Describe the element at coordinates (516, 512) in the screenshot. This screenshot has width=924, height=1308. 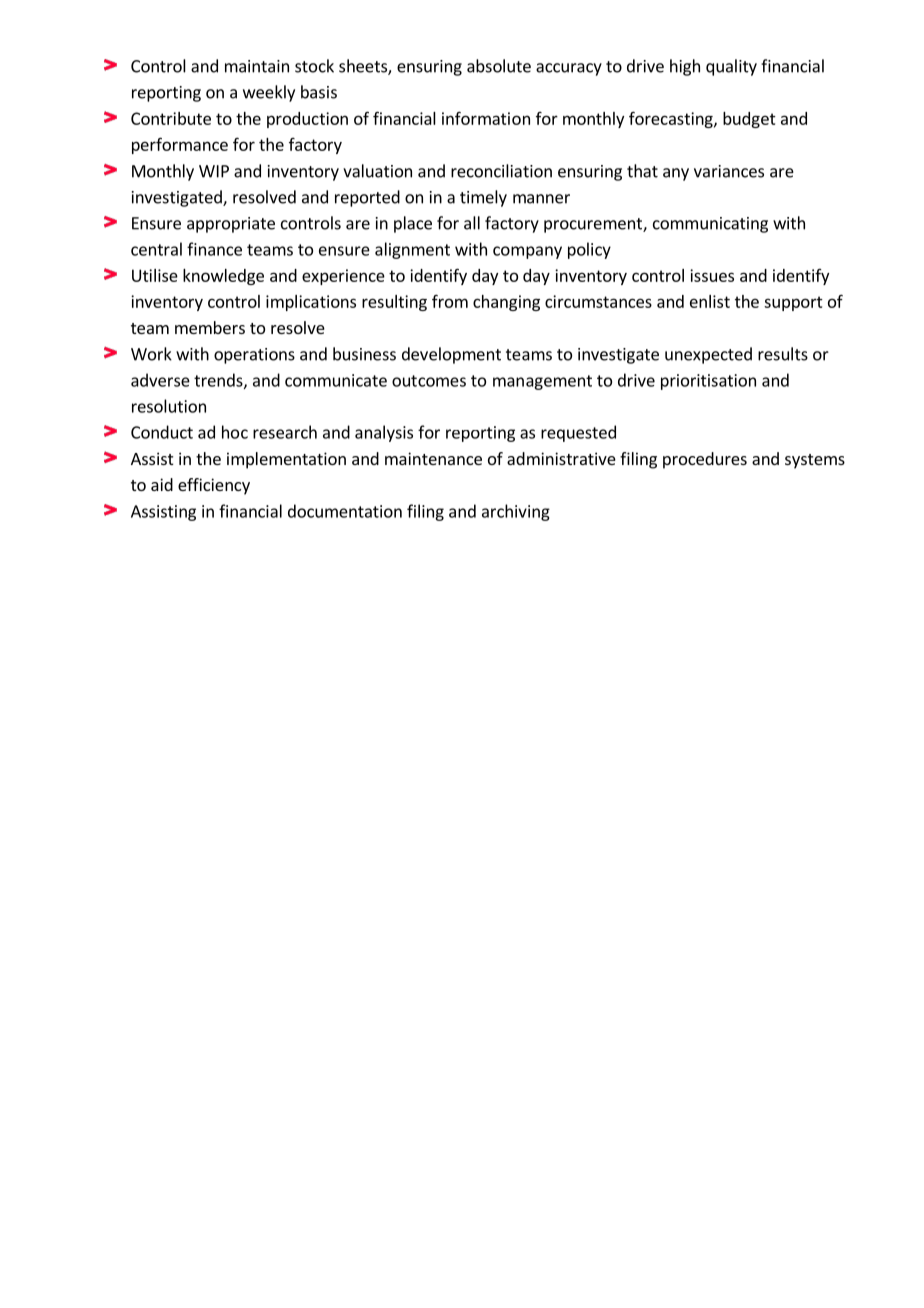
I see `archiving` at that location.
